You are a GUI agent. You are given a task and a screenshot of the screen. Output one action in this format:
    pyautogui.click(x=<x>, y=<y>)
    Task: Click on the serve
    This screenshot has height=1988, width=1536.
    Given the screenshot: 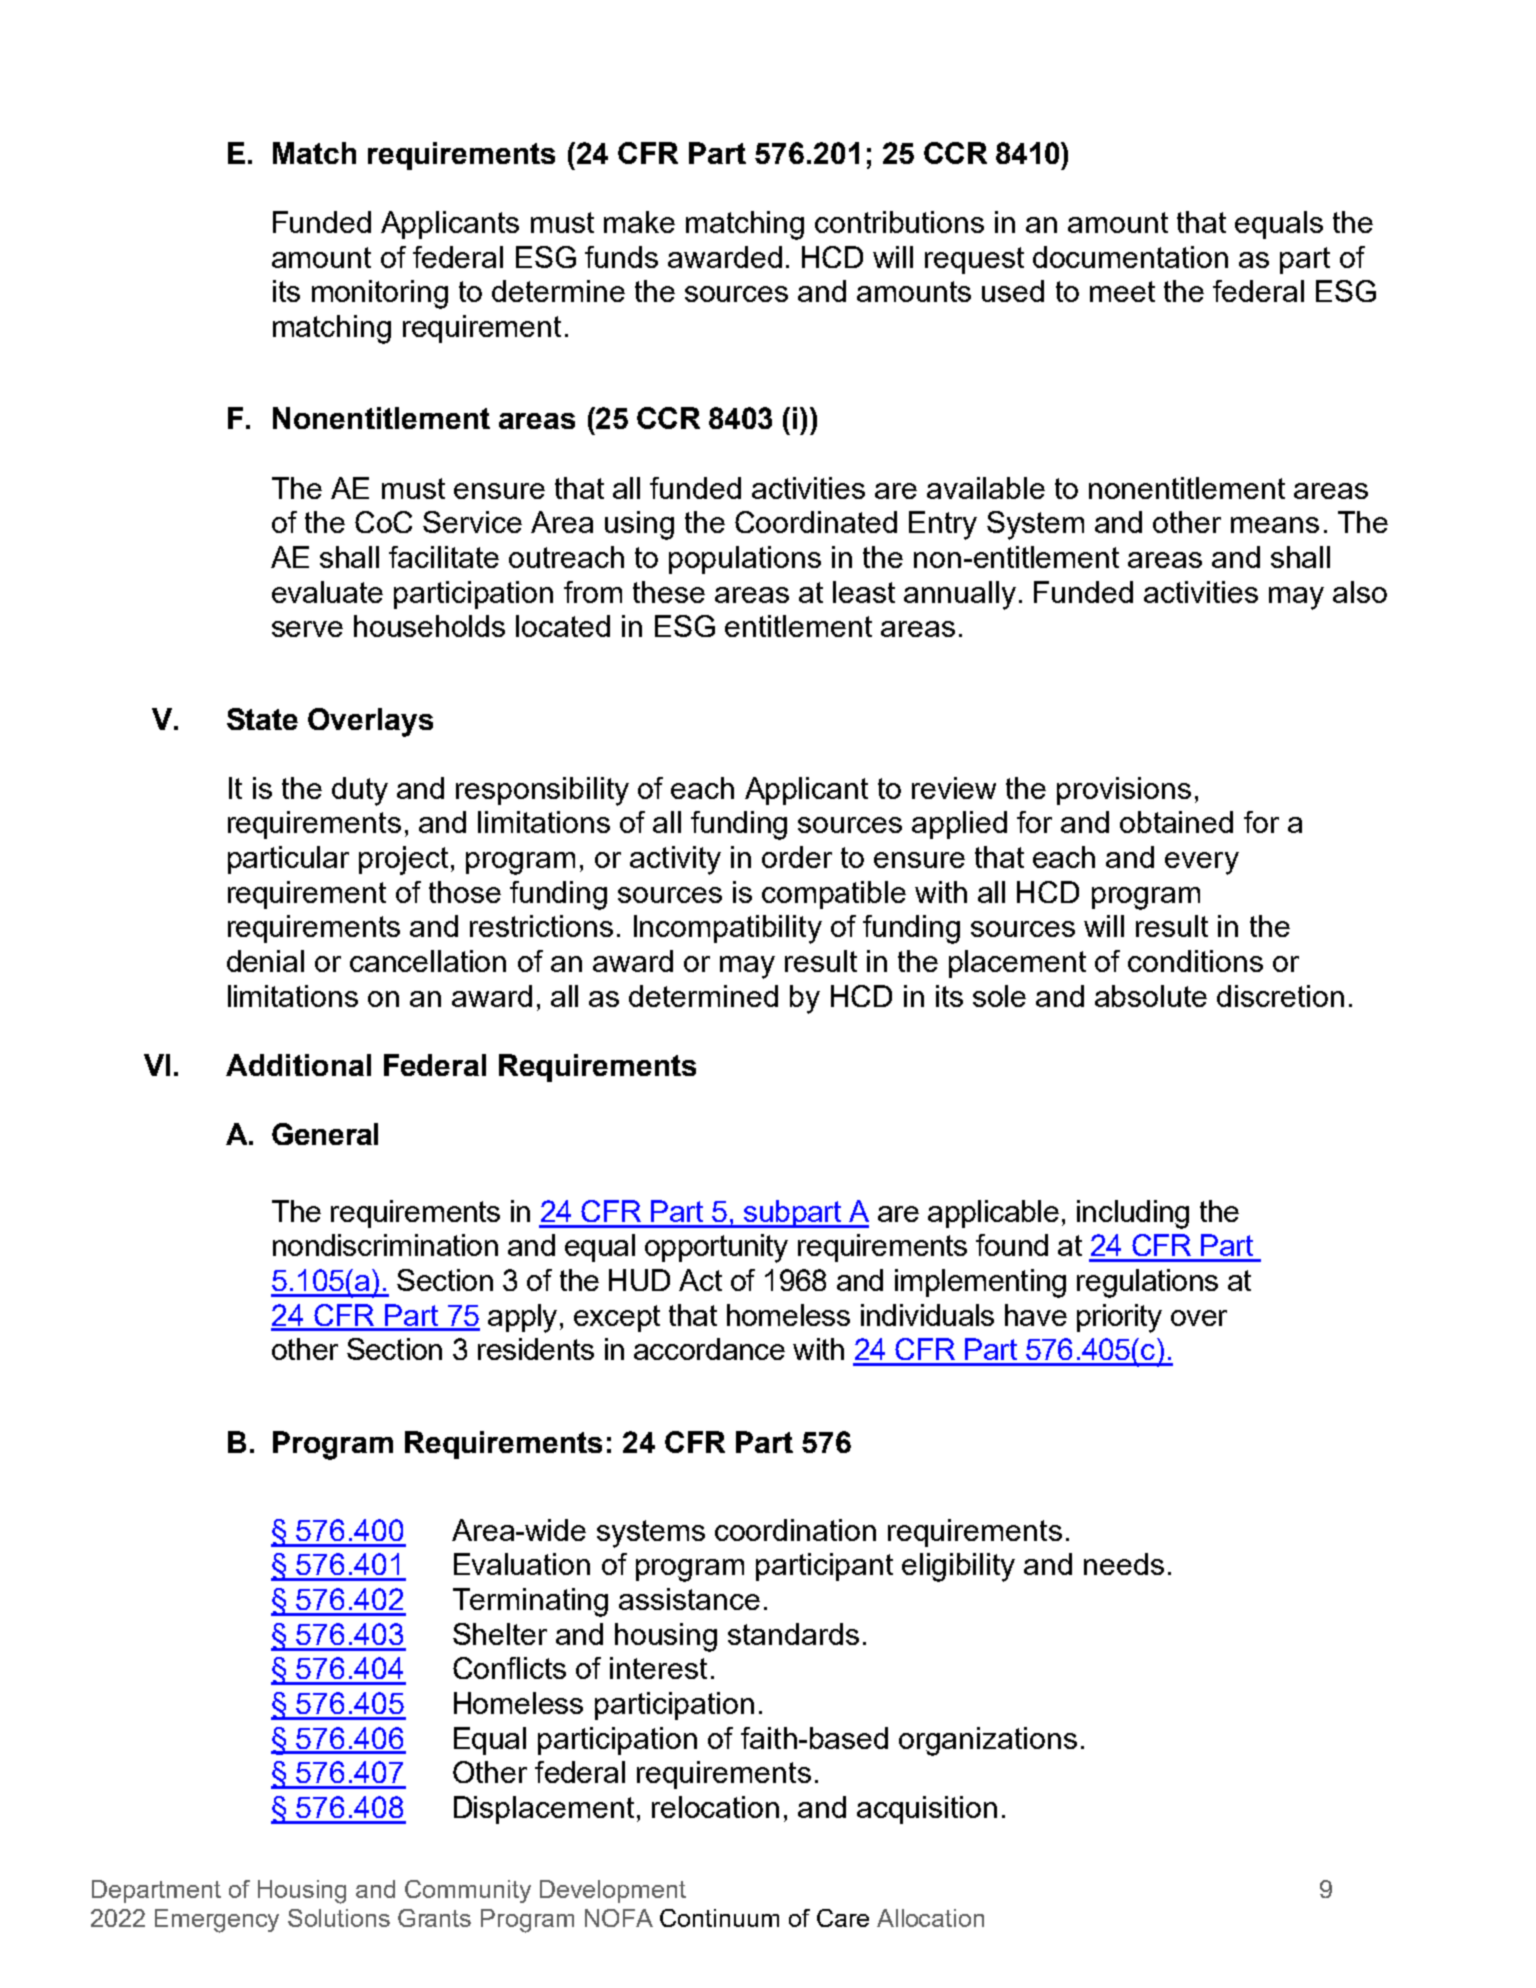 What is the action you would take?
    pyautogui.click(x=307, y=629)
